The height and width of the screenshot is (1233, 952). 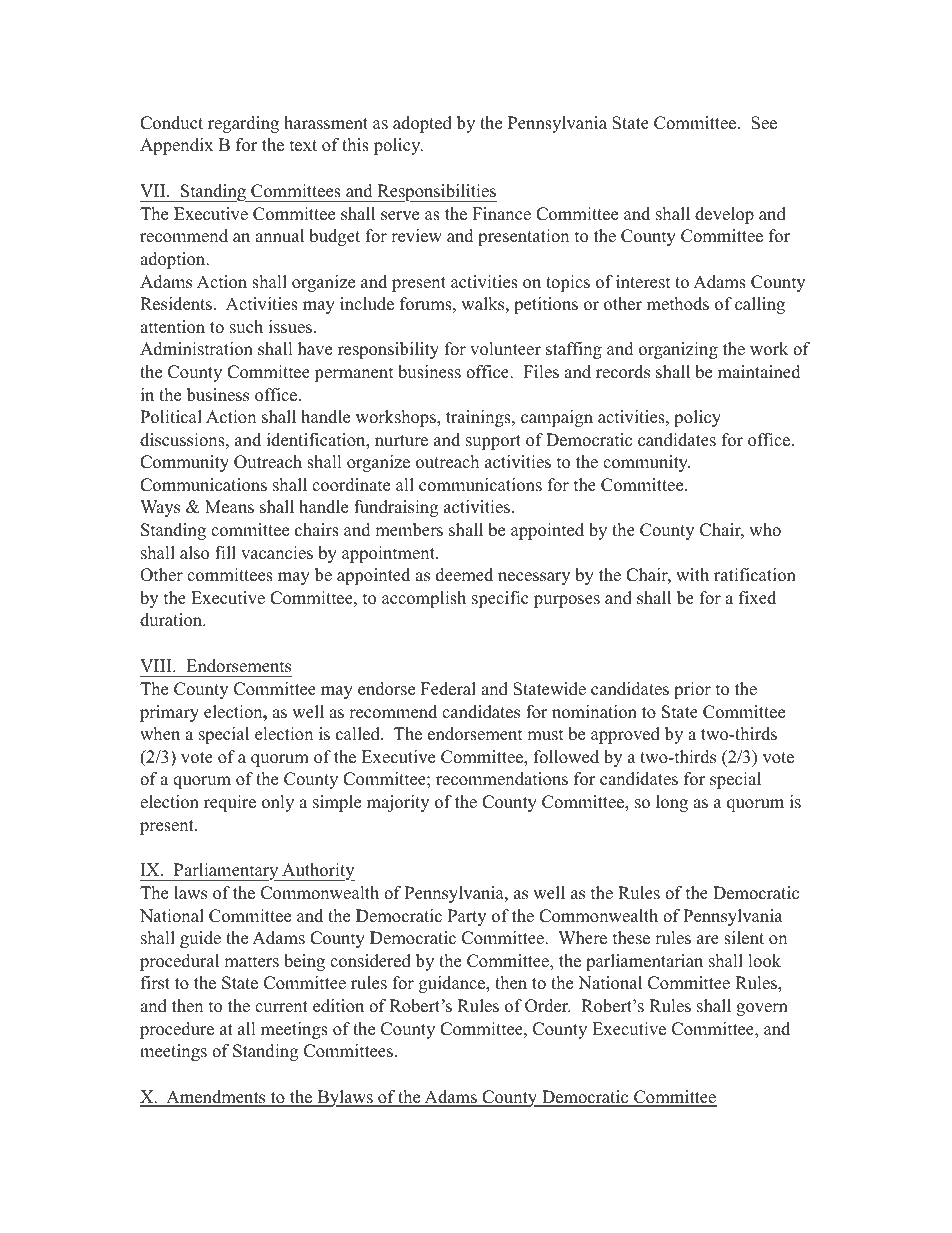 What do you see at coordinates (243, 124) in the screenshot?
I see `regarding` at bounding box center [243, 124].
